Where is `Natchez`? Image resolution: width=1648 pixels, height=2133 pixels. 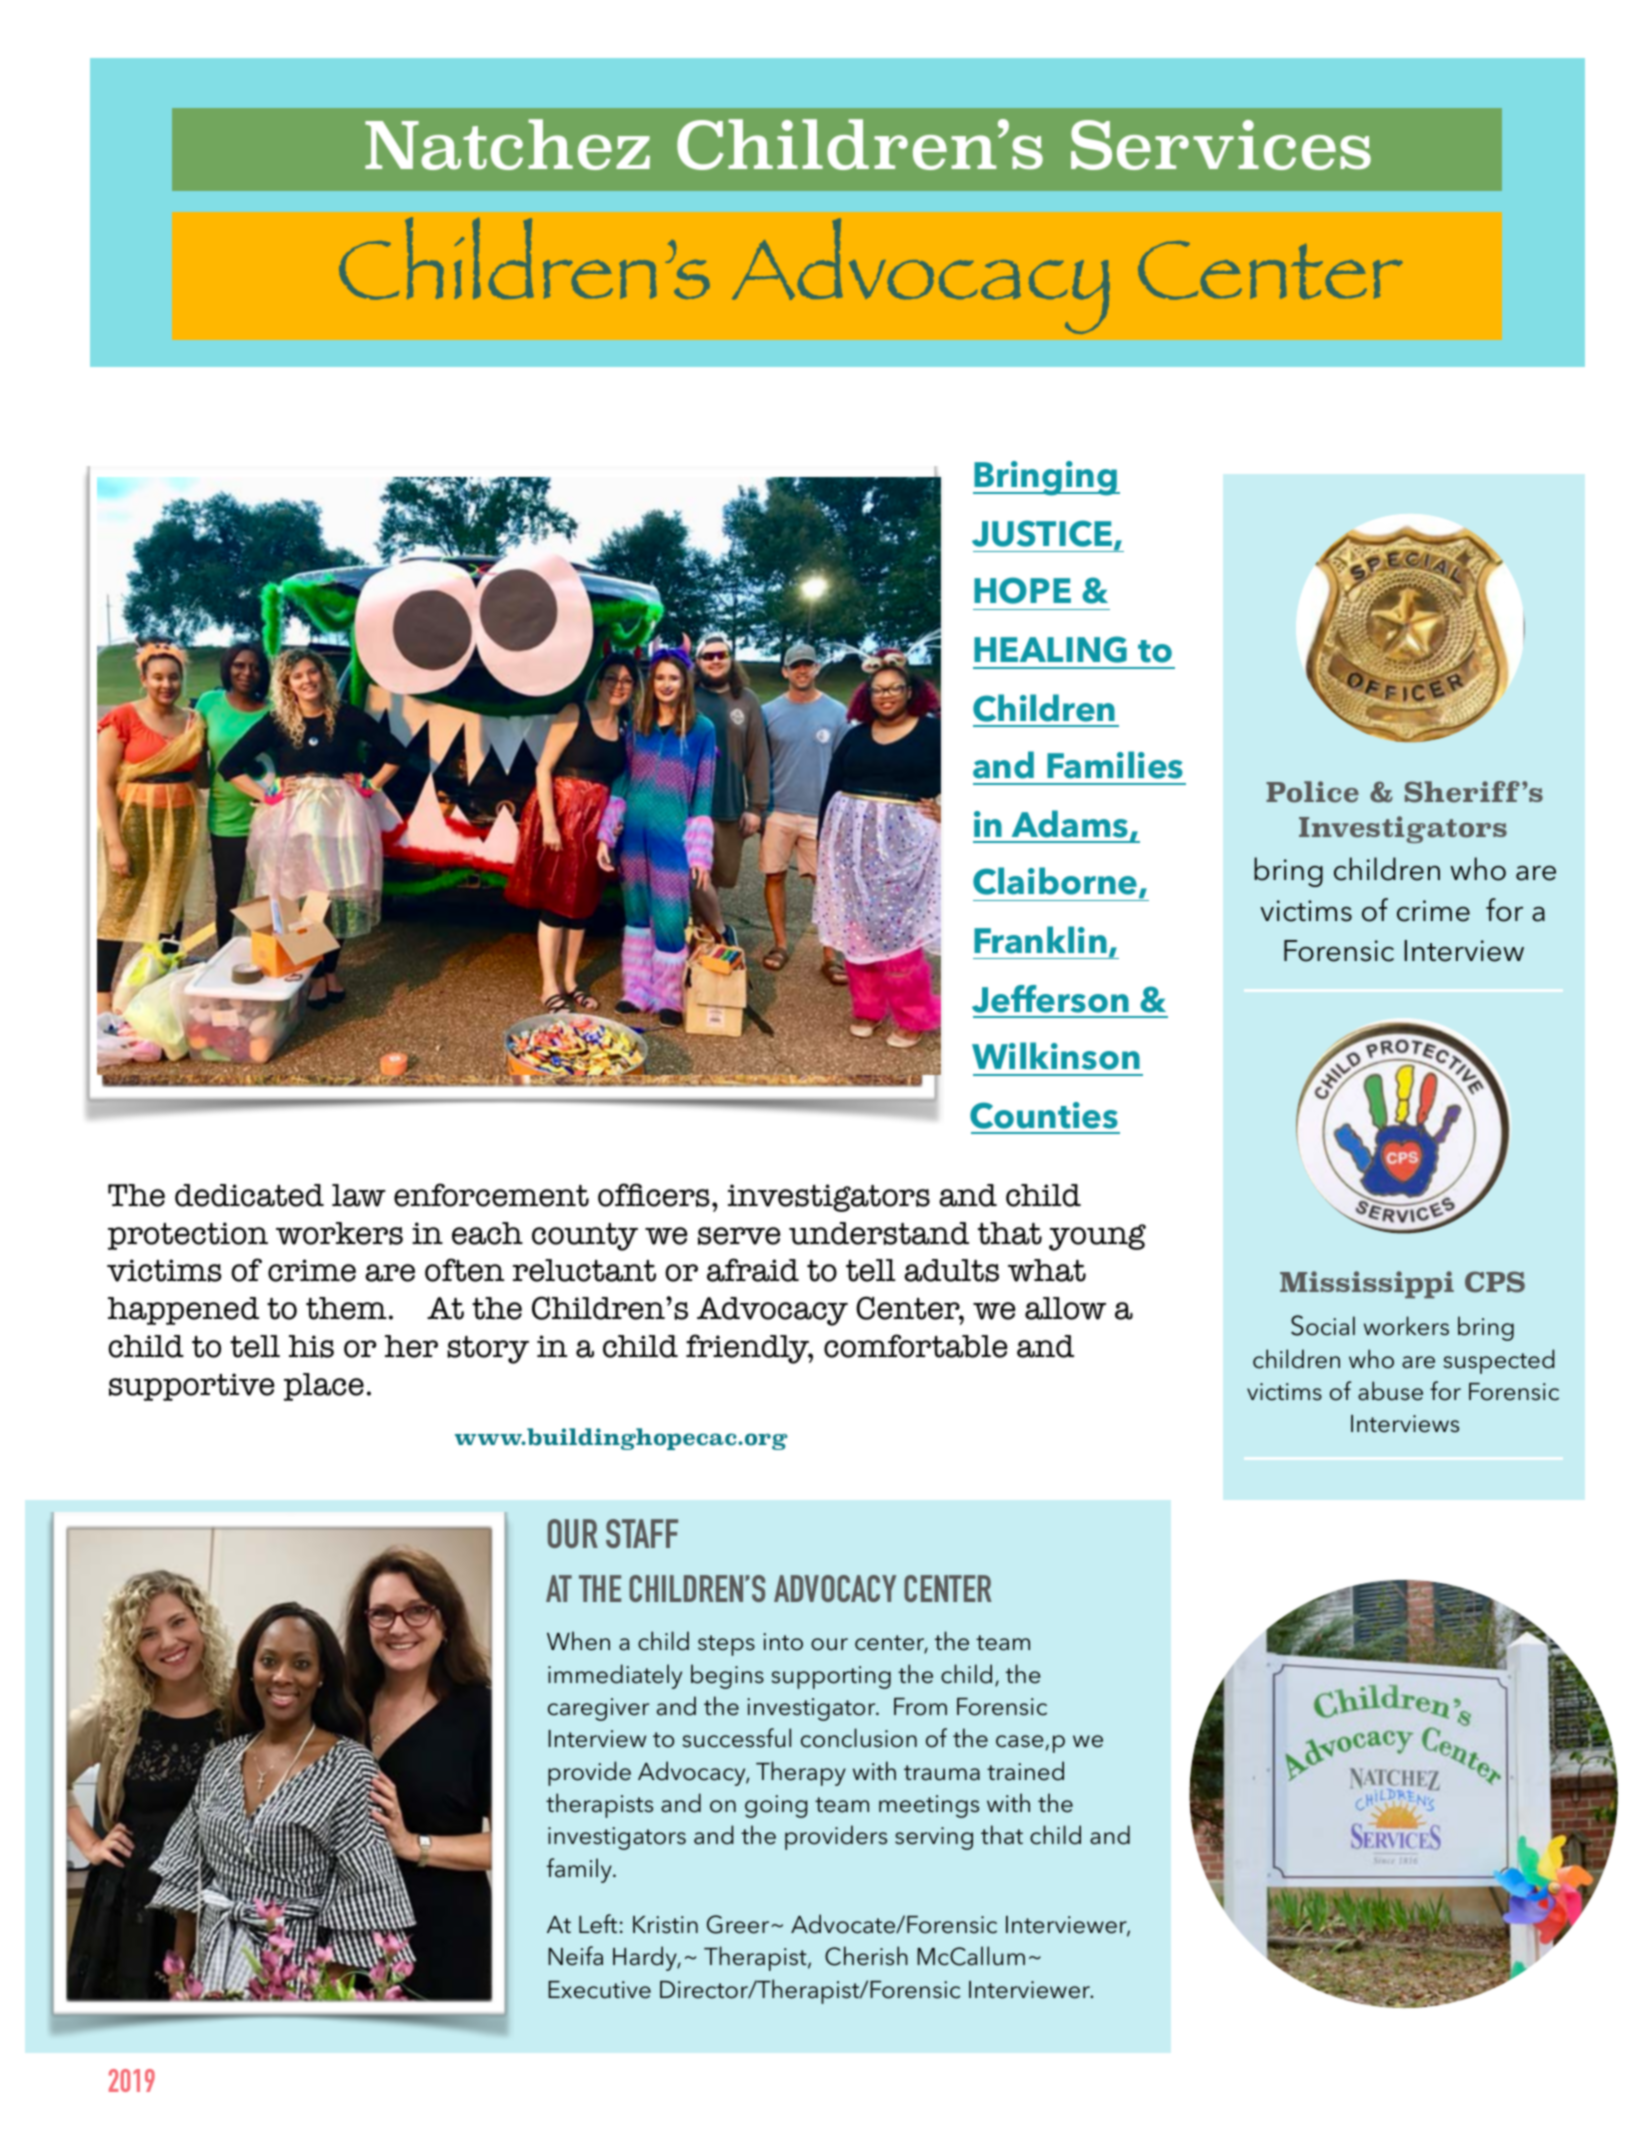
Natchez is located at coordinates (507, 144).
